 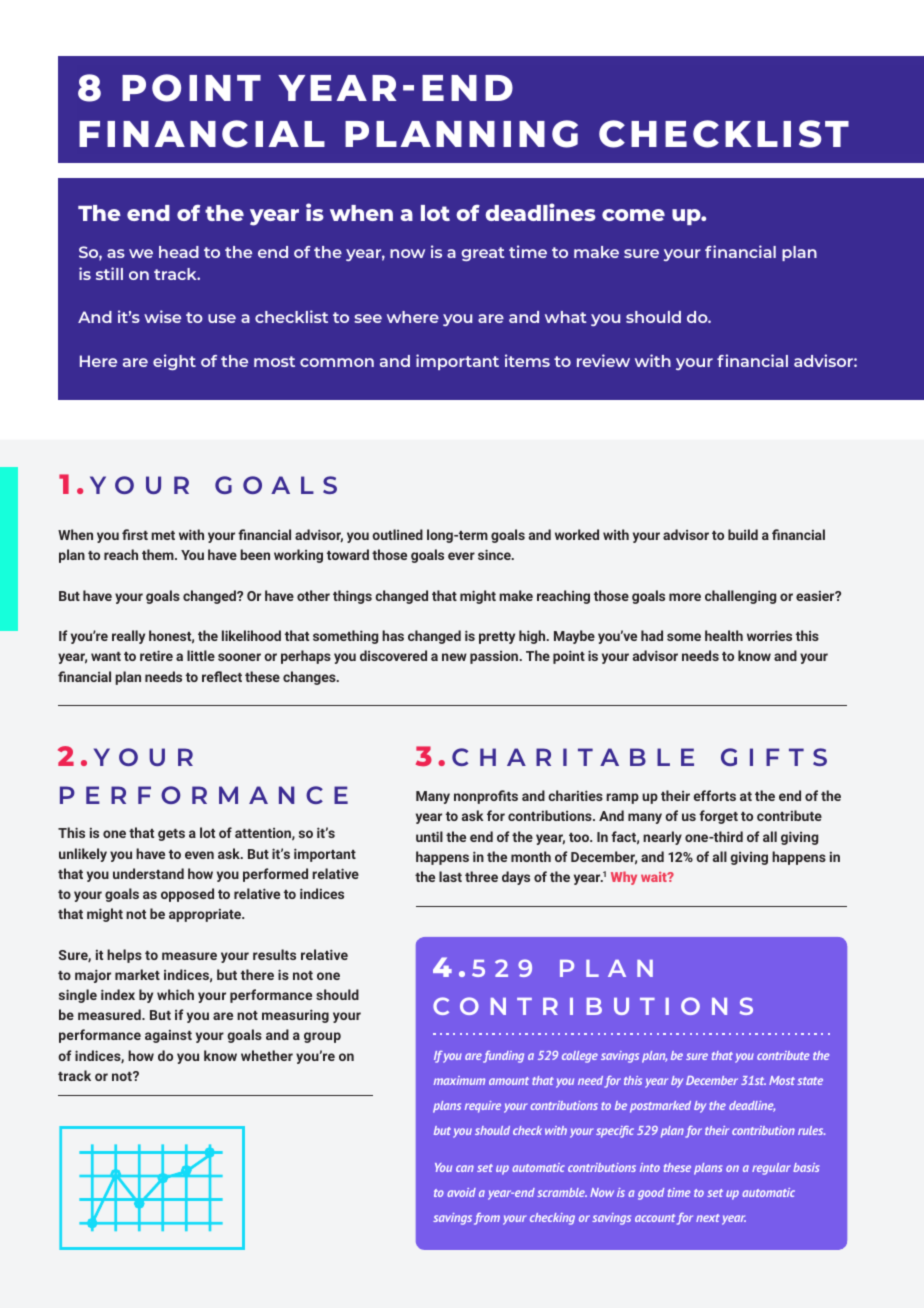 What do you see at coordinates (483, 254) in the screenshot?
I see `great` at bounding box center [483, 254].
